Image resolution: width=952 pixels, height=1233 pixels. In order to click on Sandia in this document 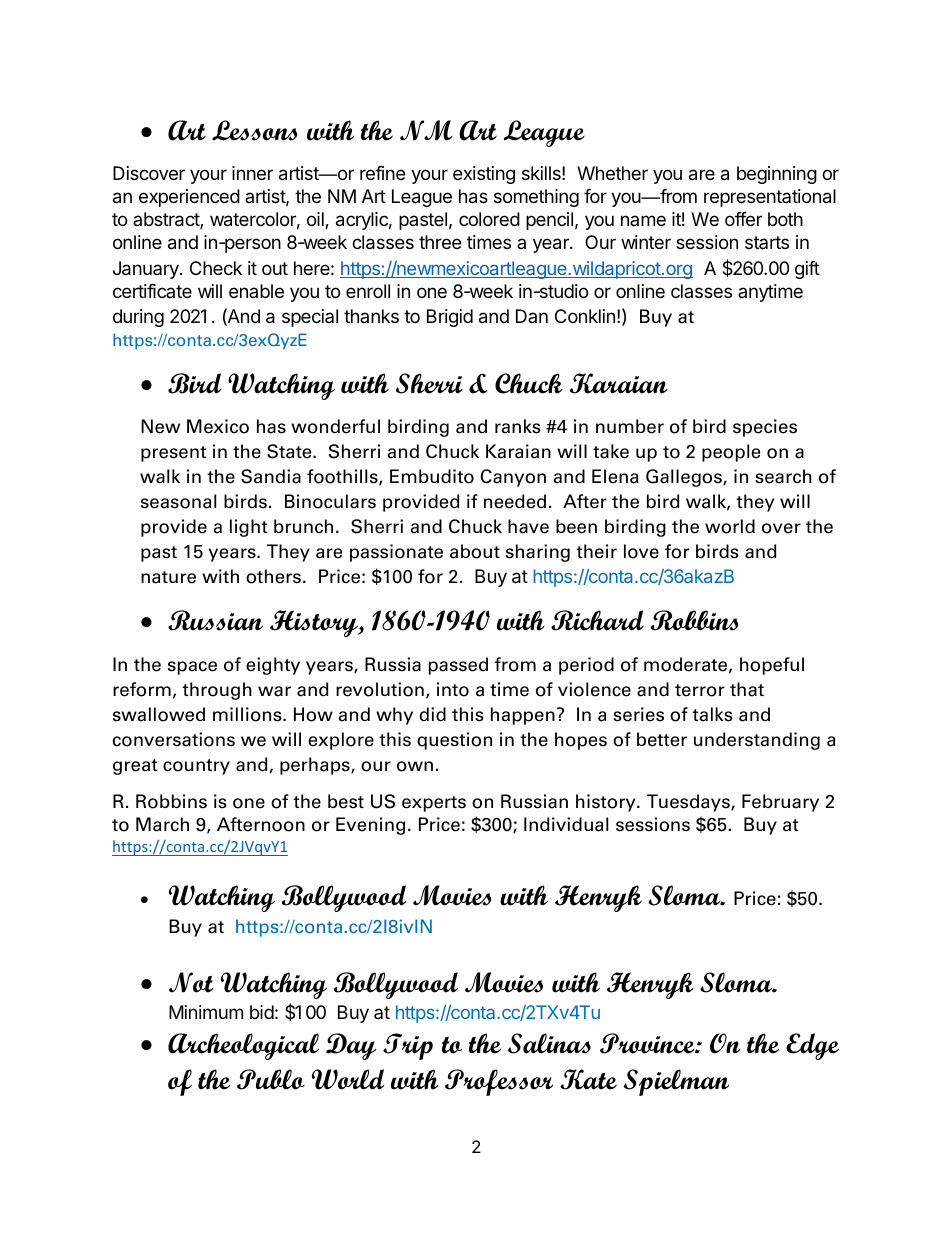, I will do `click(271, 476)`.
